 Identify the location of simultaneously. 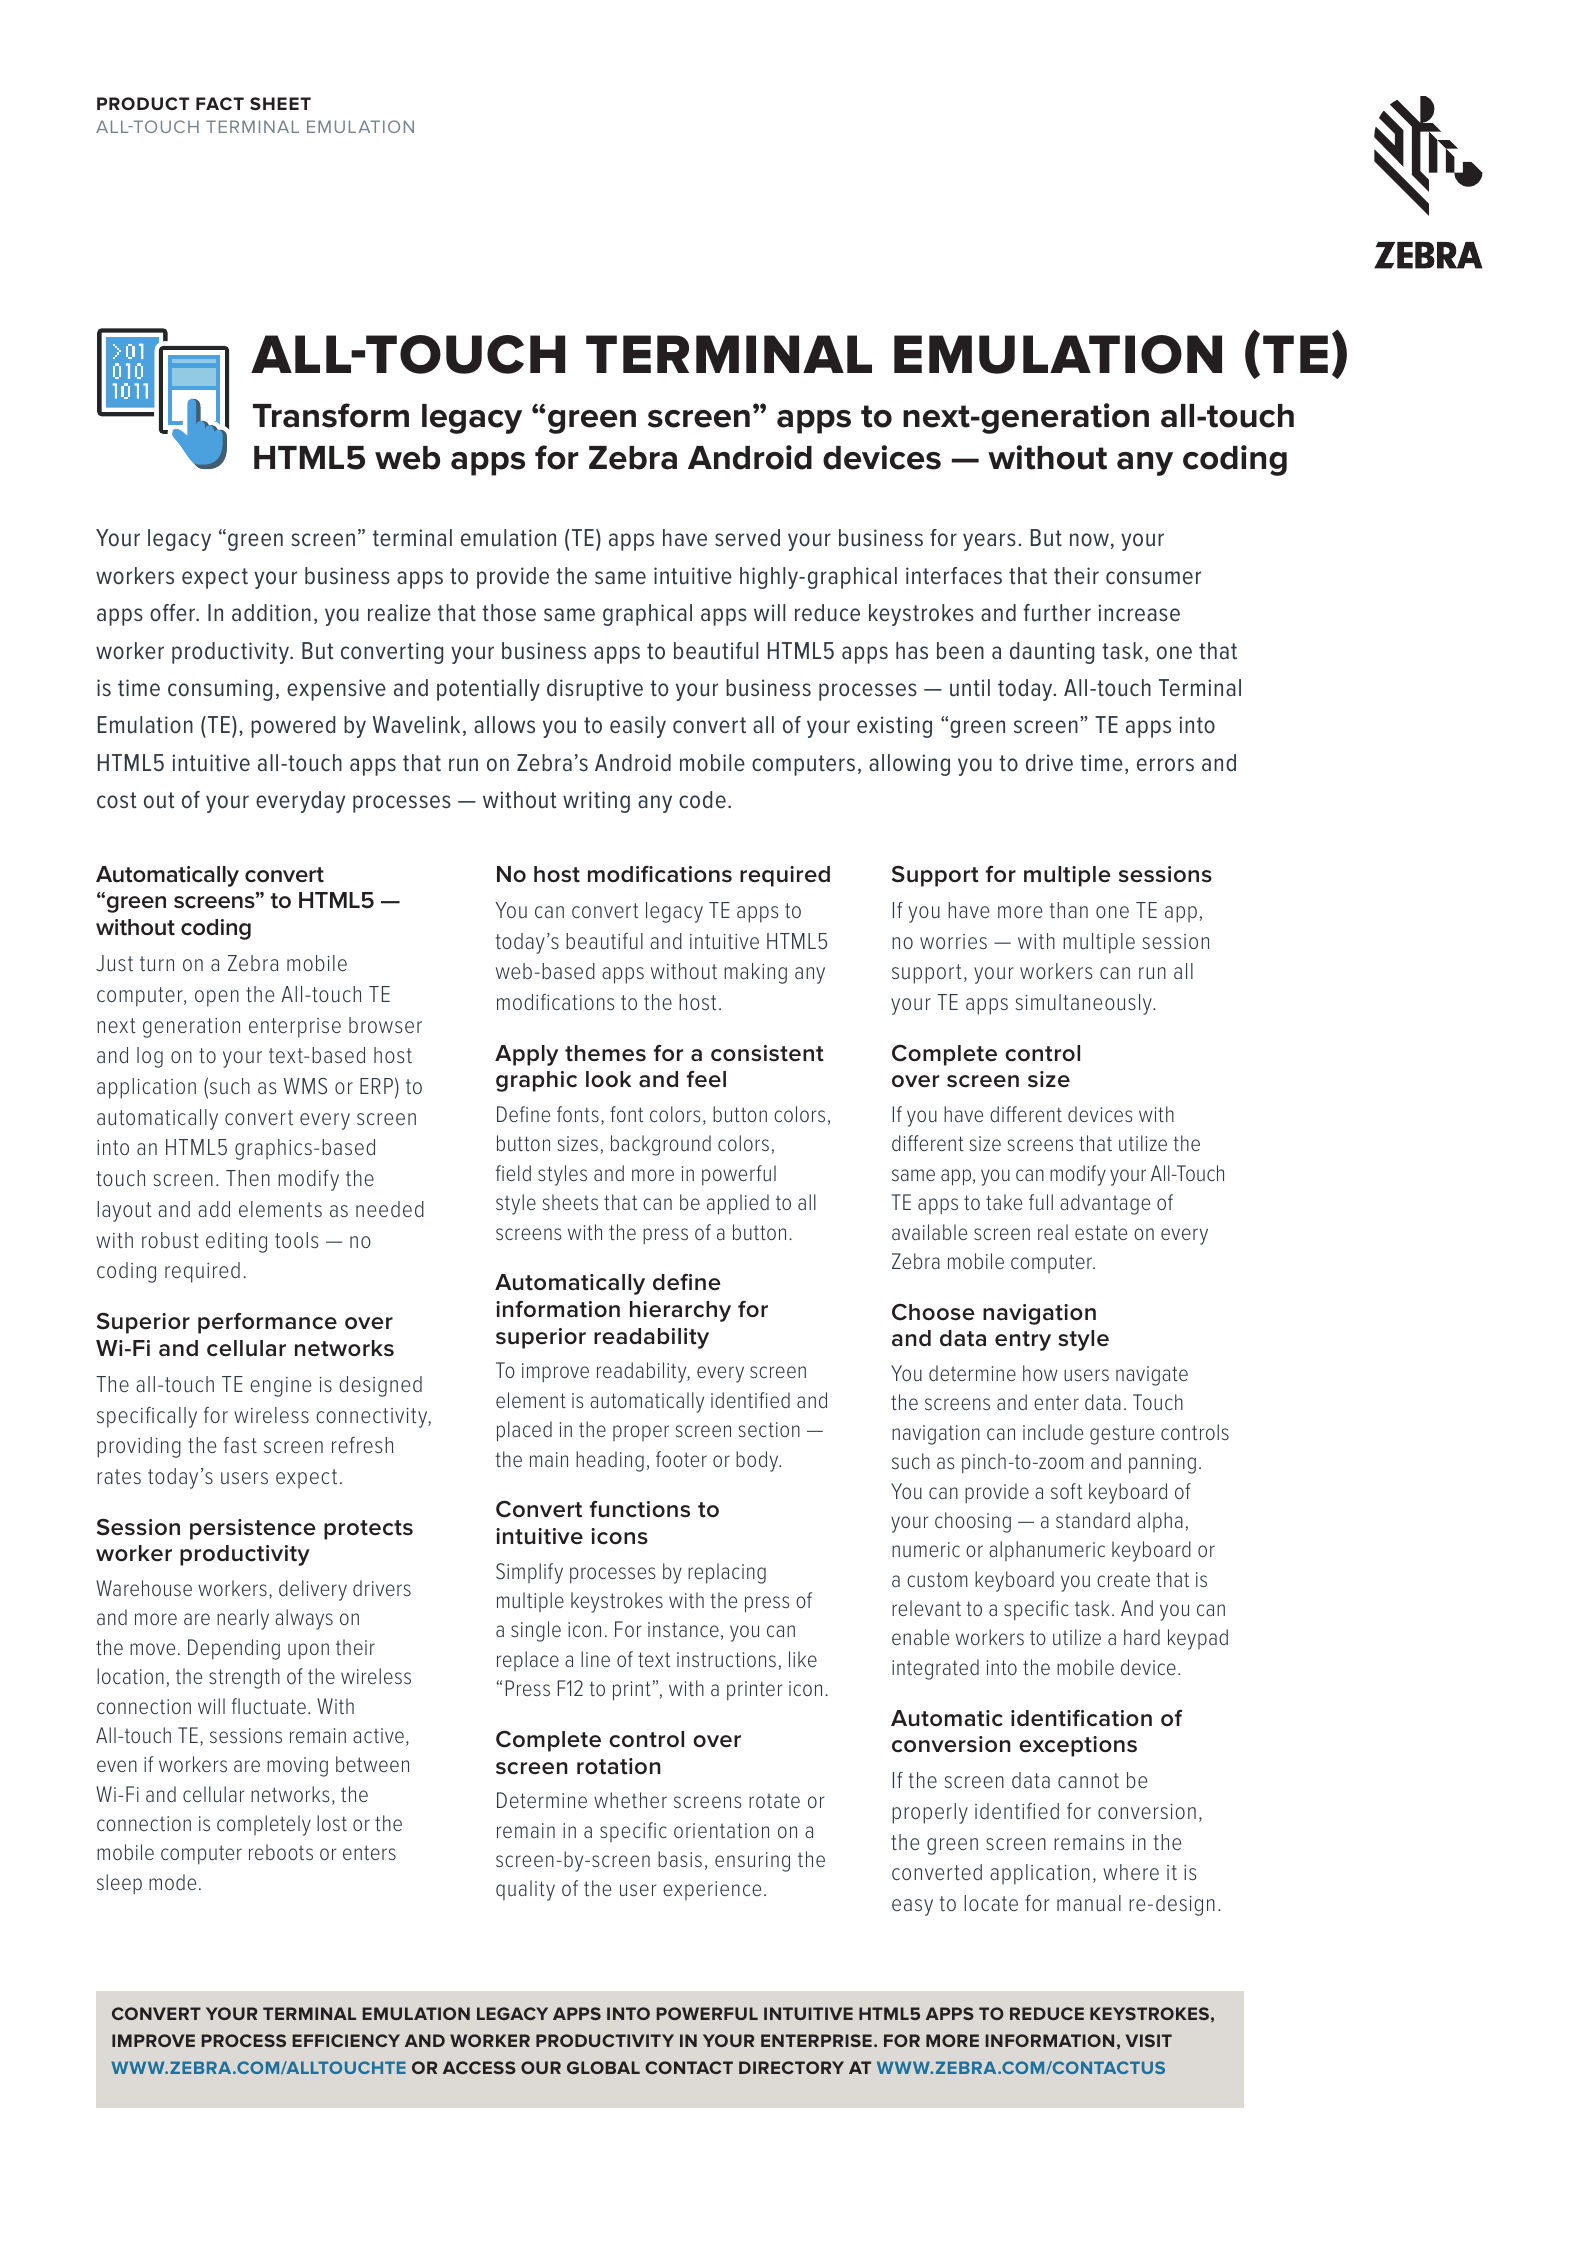
(1085, 1004).
